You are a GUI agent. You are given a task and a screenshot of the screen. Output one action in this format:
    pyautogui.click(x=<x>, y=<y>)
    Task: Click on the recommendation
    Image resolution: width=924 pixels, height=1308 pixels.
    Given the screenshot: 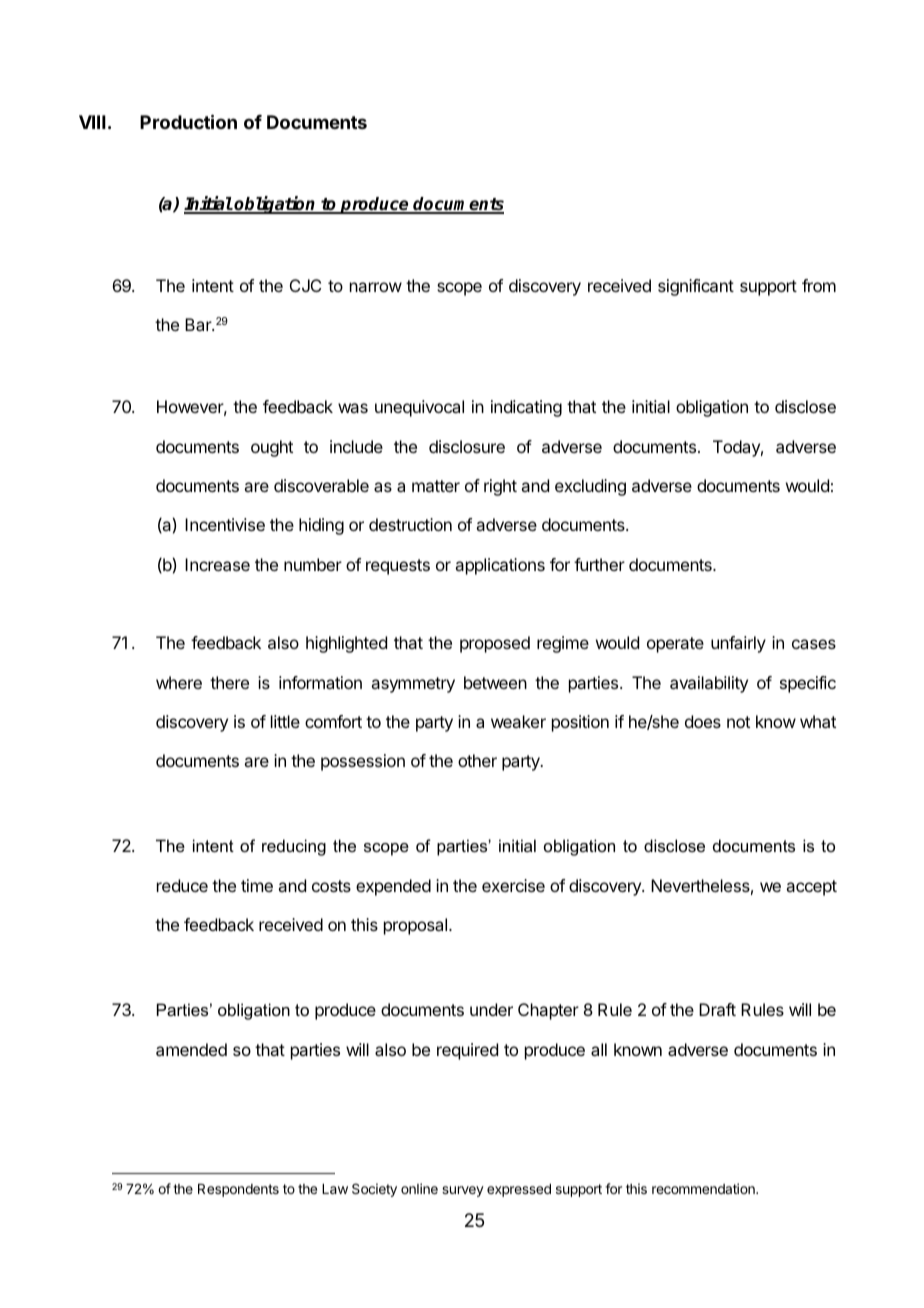 What is the action you would take?
    pyautogui.click(x=704, y=1188)
